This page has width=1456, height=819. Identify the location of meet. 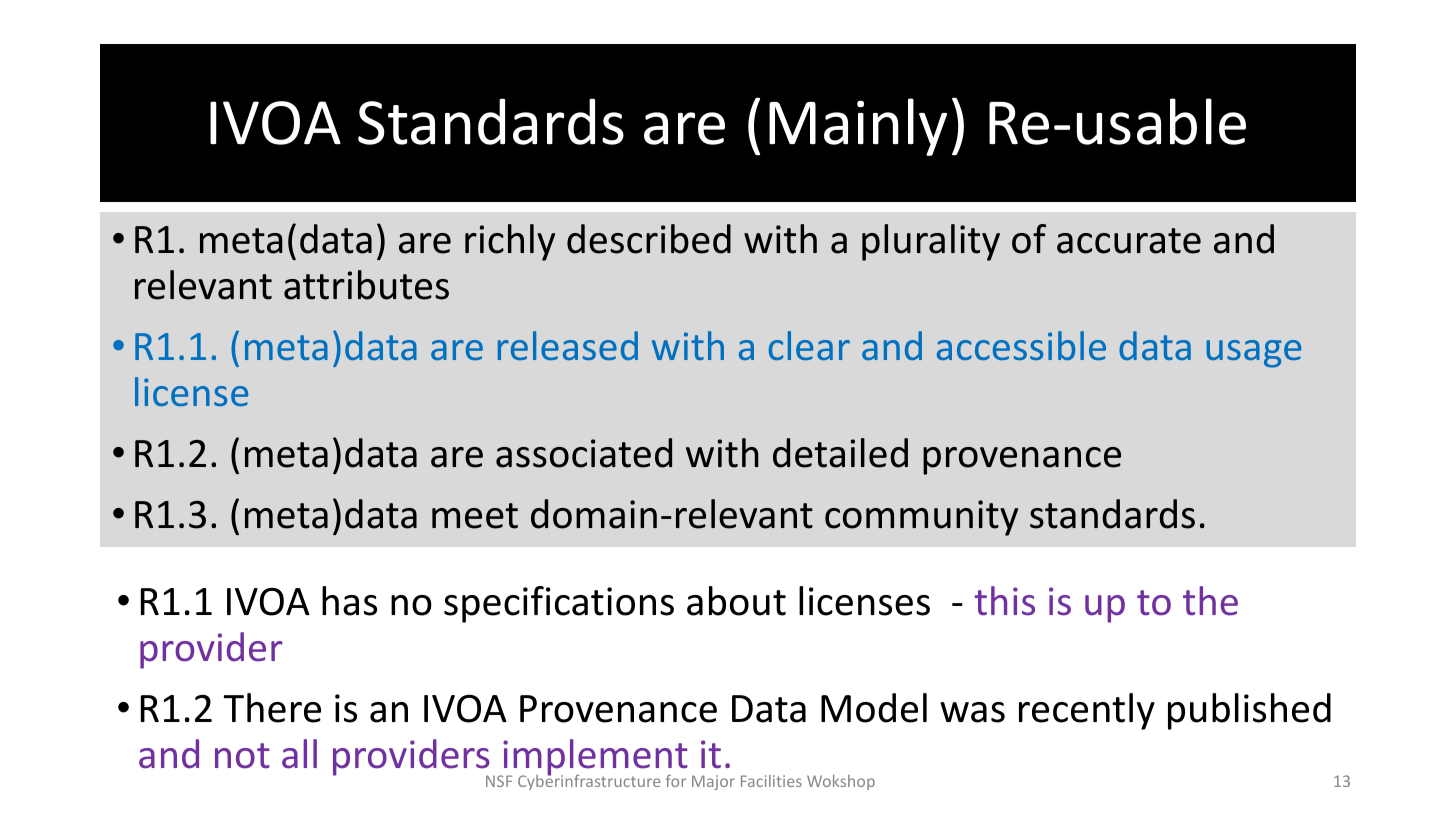
(475, 516).
